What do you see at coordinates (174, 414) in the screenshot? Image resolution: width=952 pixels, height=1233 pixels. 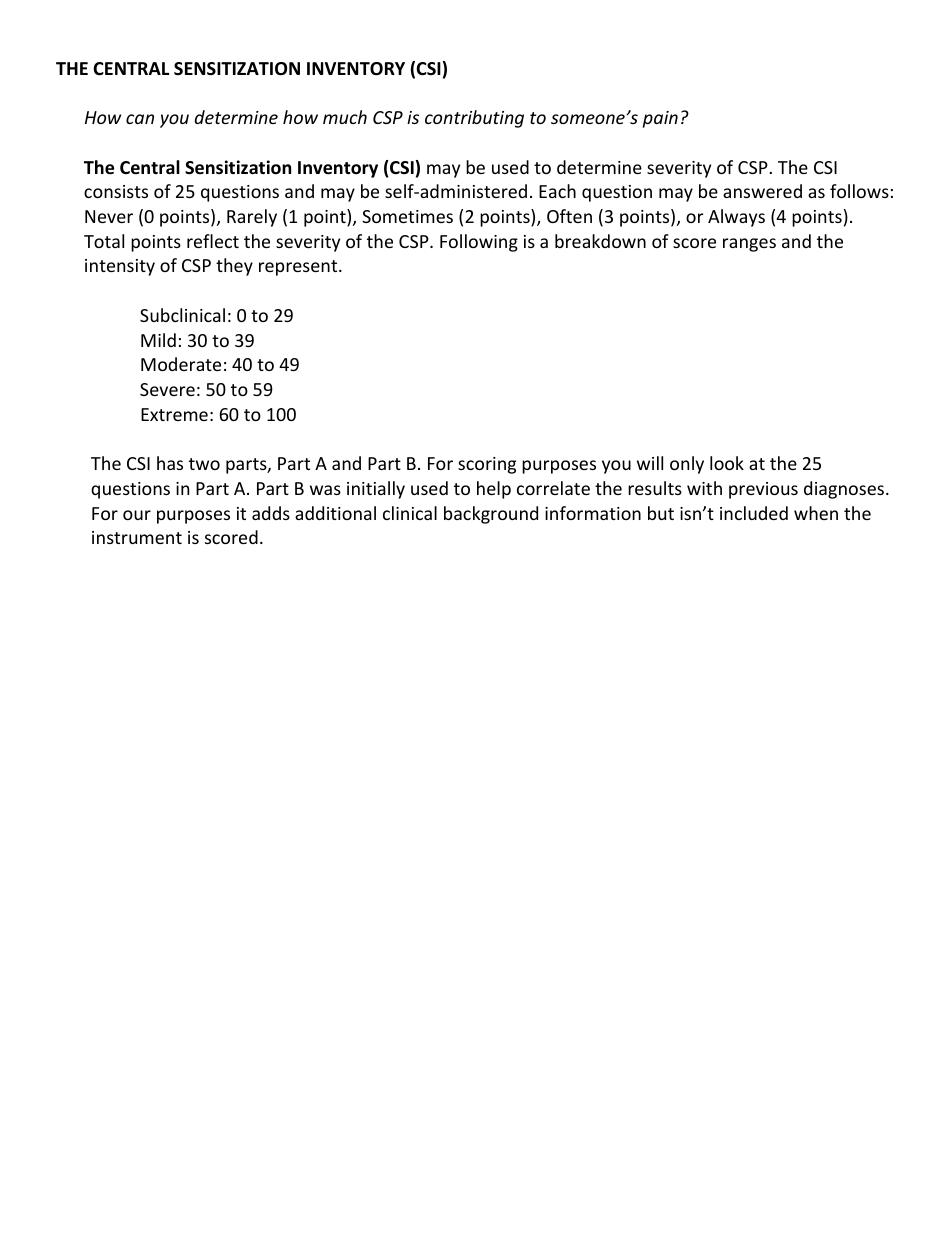 I see `Extreme` at bounding box center [174, 414].
